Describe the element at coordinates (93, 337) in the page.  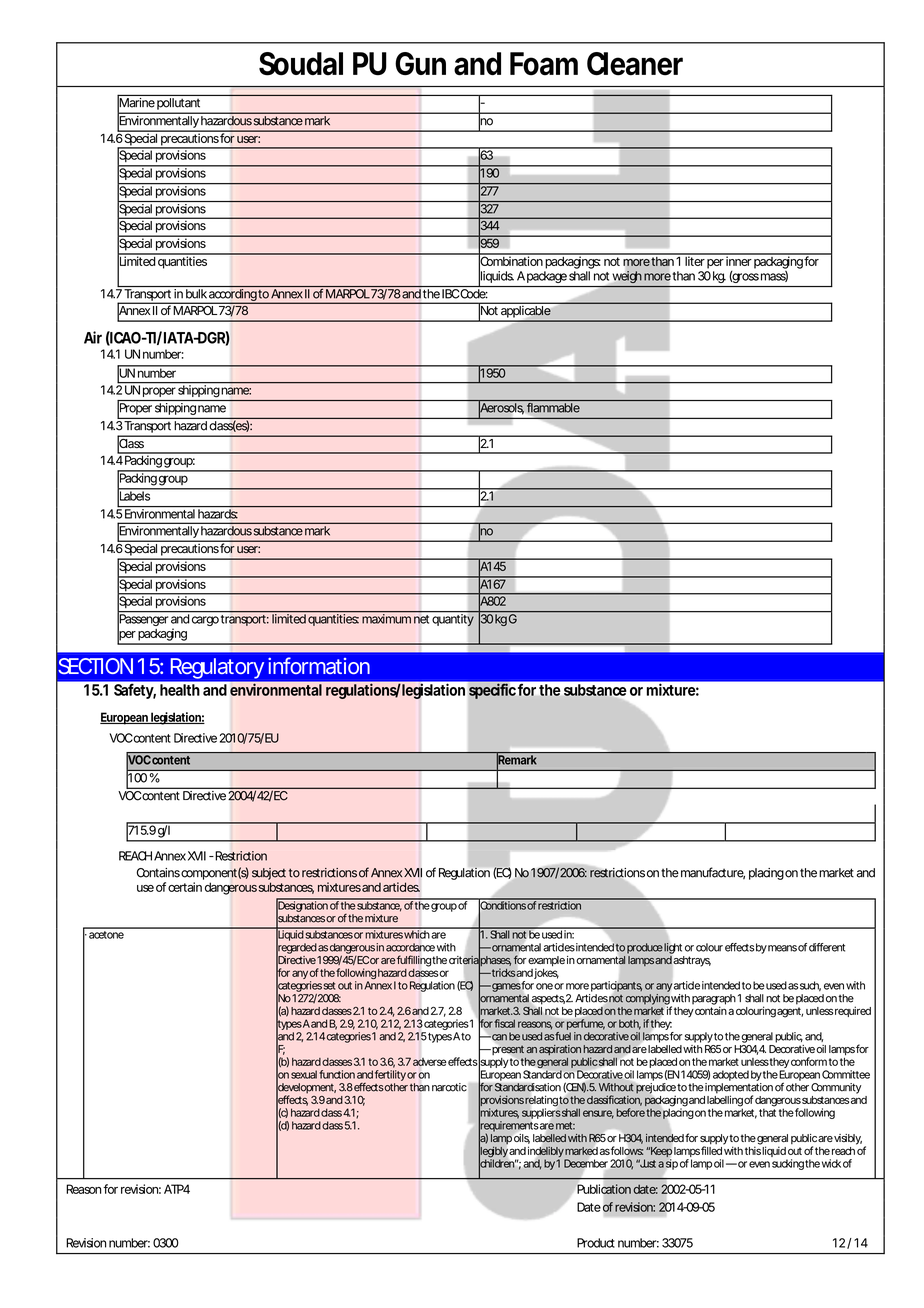
I see `Air` at that location.
